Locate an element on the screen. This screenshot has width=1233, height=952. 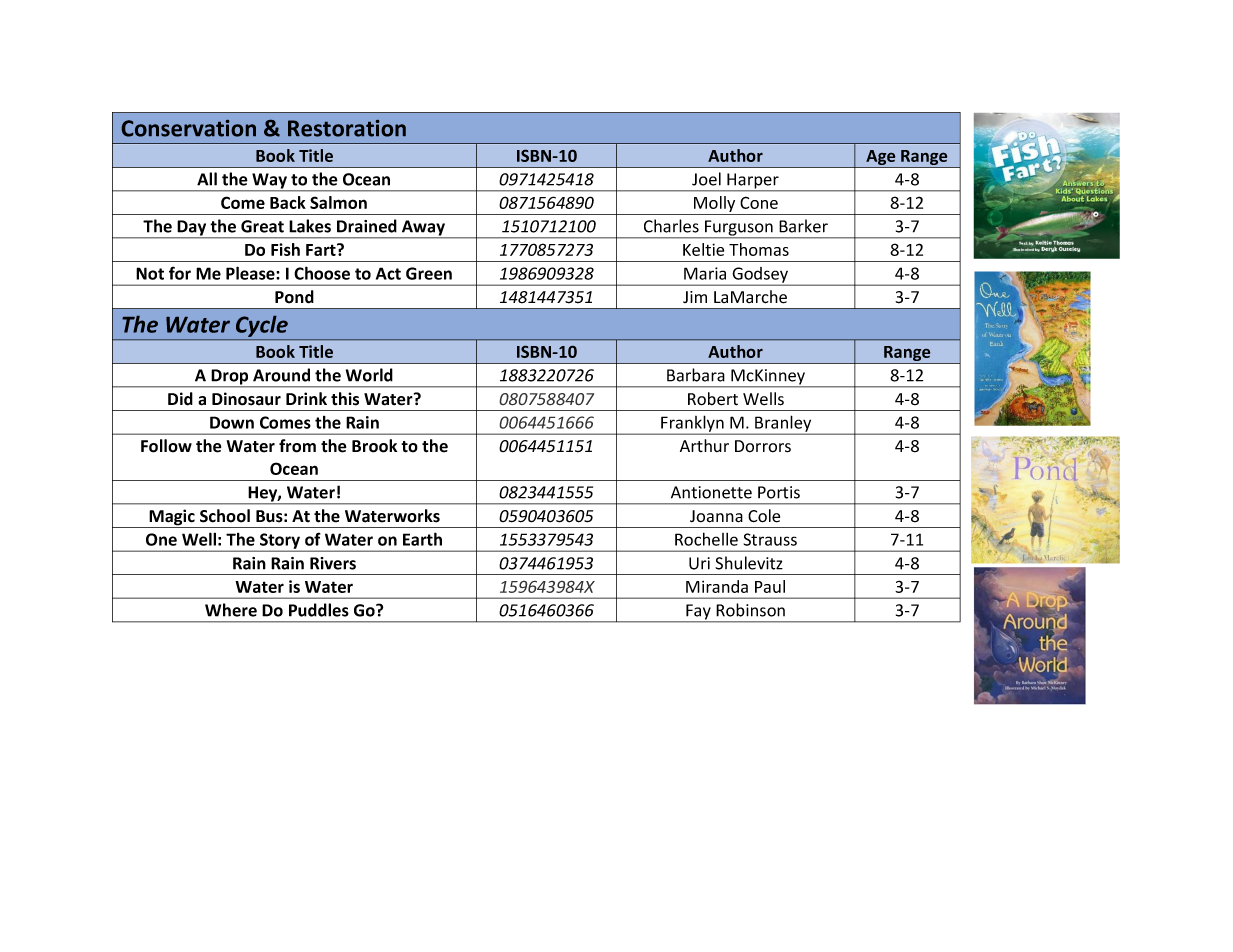
Jim is located at coordinates (695, 297).
